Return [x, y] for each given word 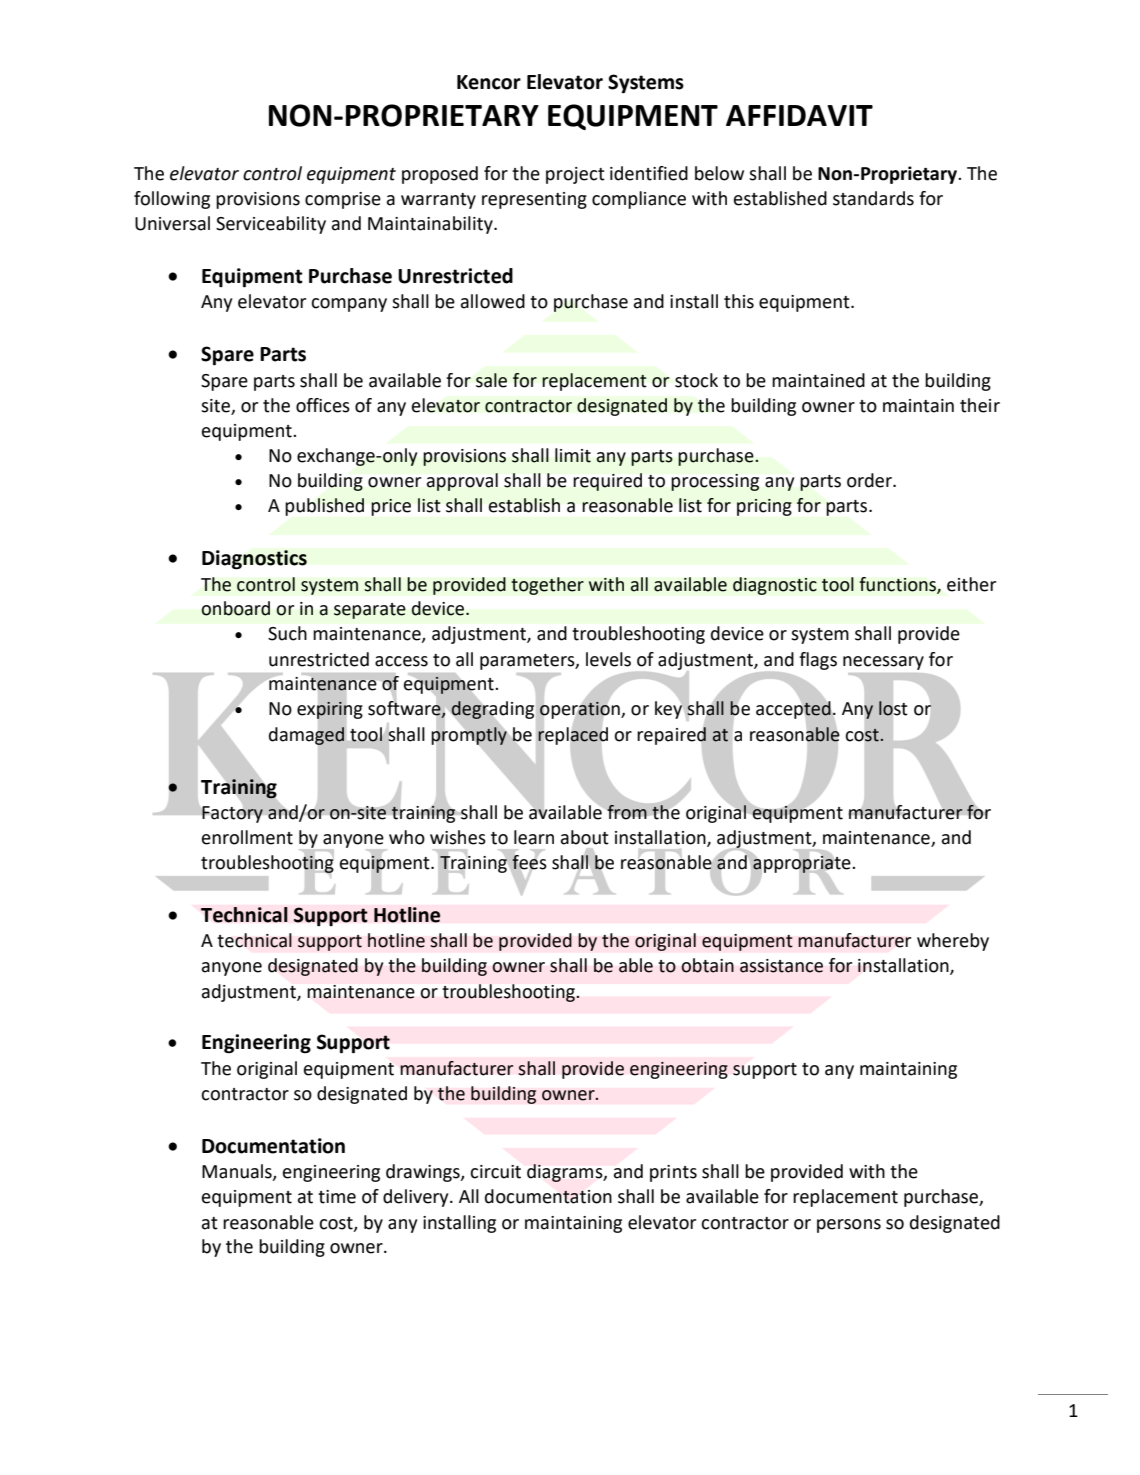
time [337, 1197]
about [585, 837]
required [608, 482]
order [870, 480]
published [325, 507]
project [575, 175]
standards [873, 198]
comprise [343, 200]
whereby [953, 942]
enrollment [247, 837]
